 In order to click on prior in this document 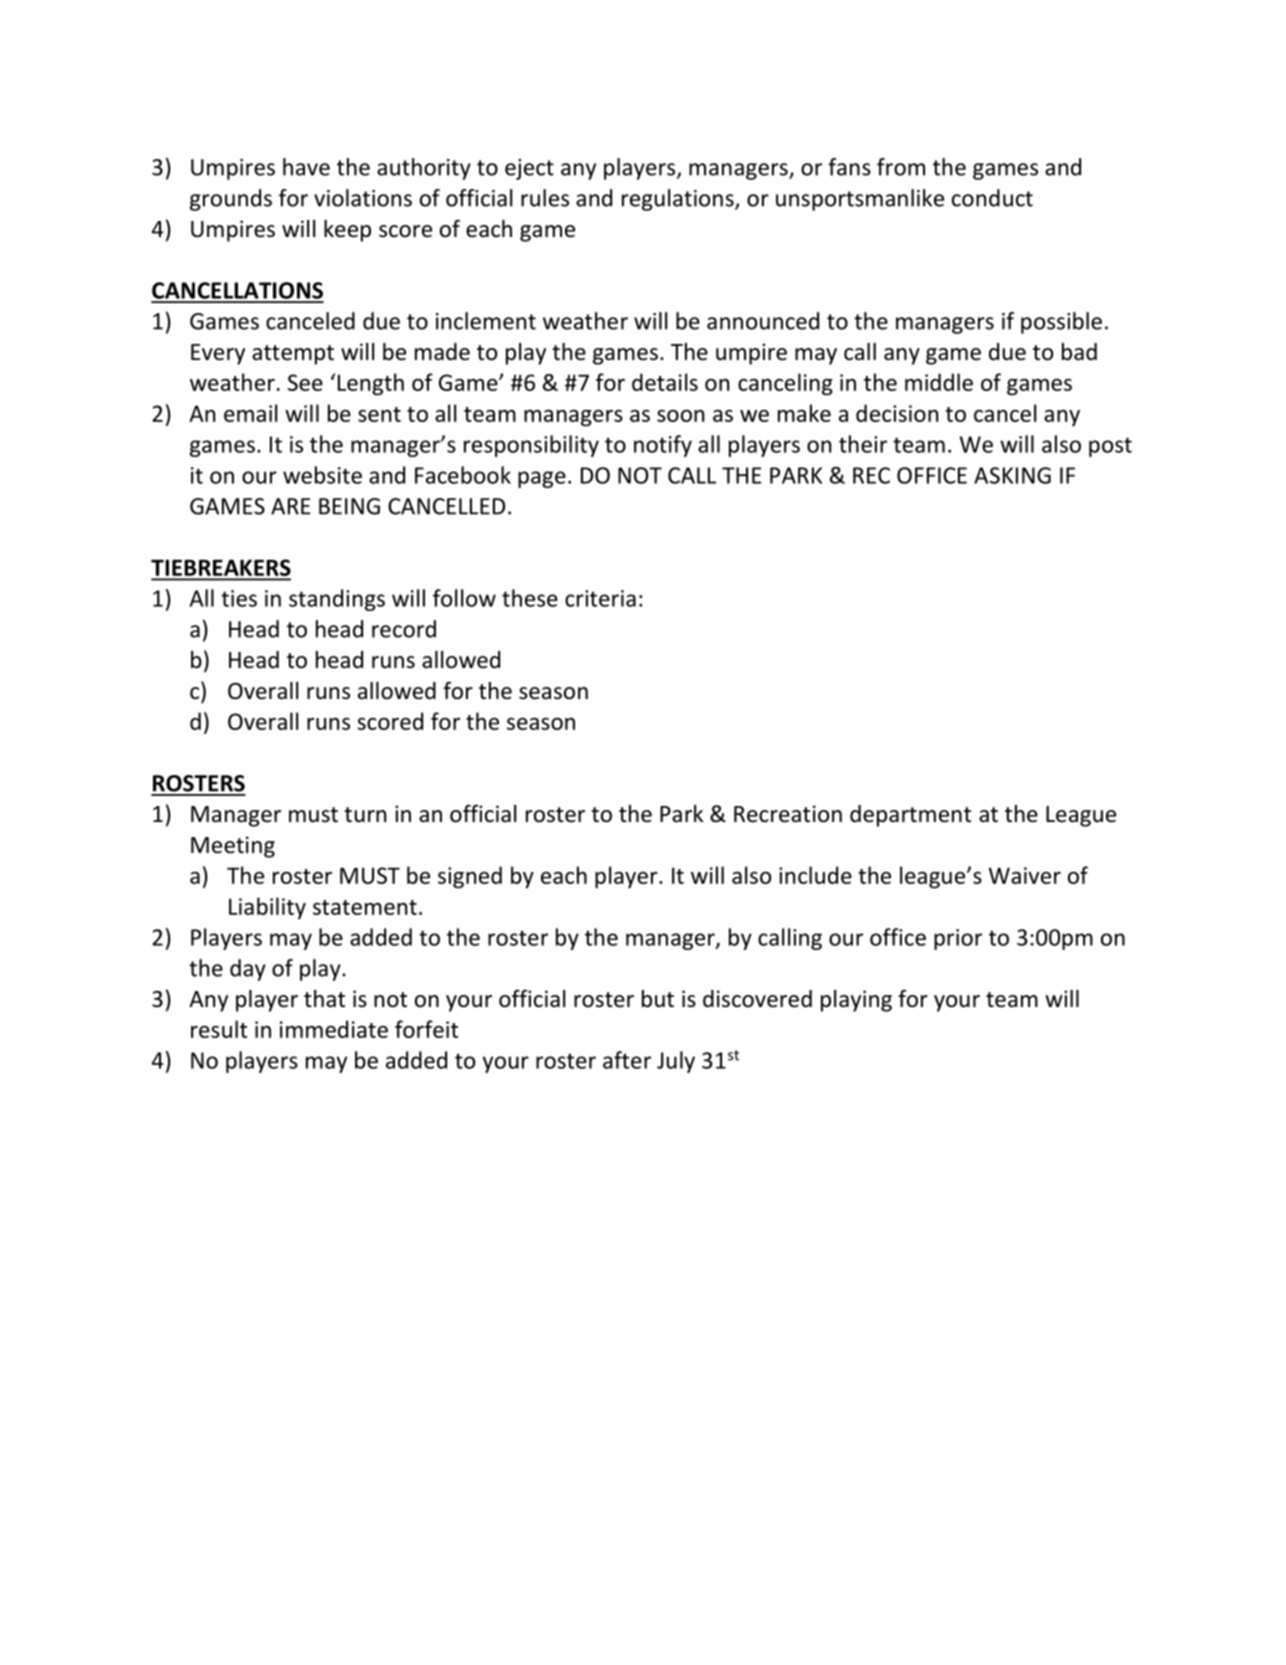, I will do `click(958, 939)`.
